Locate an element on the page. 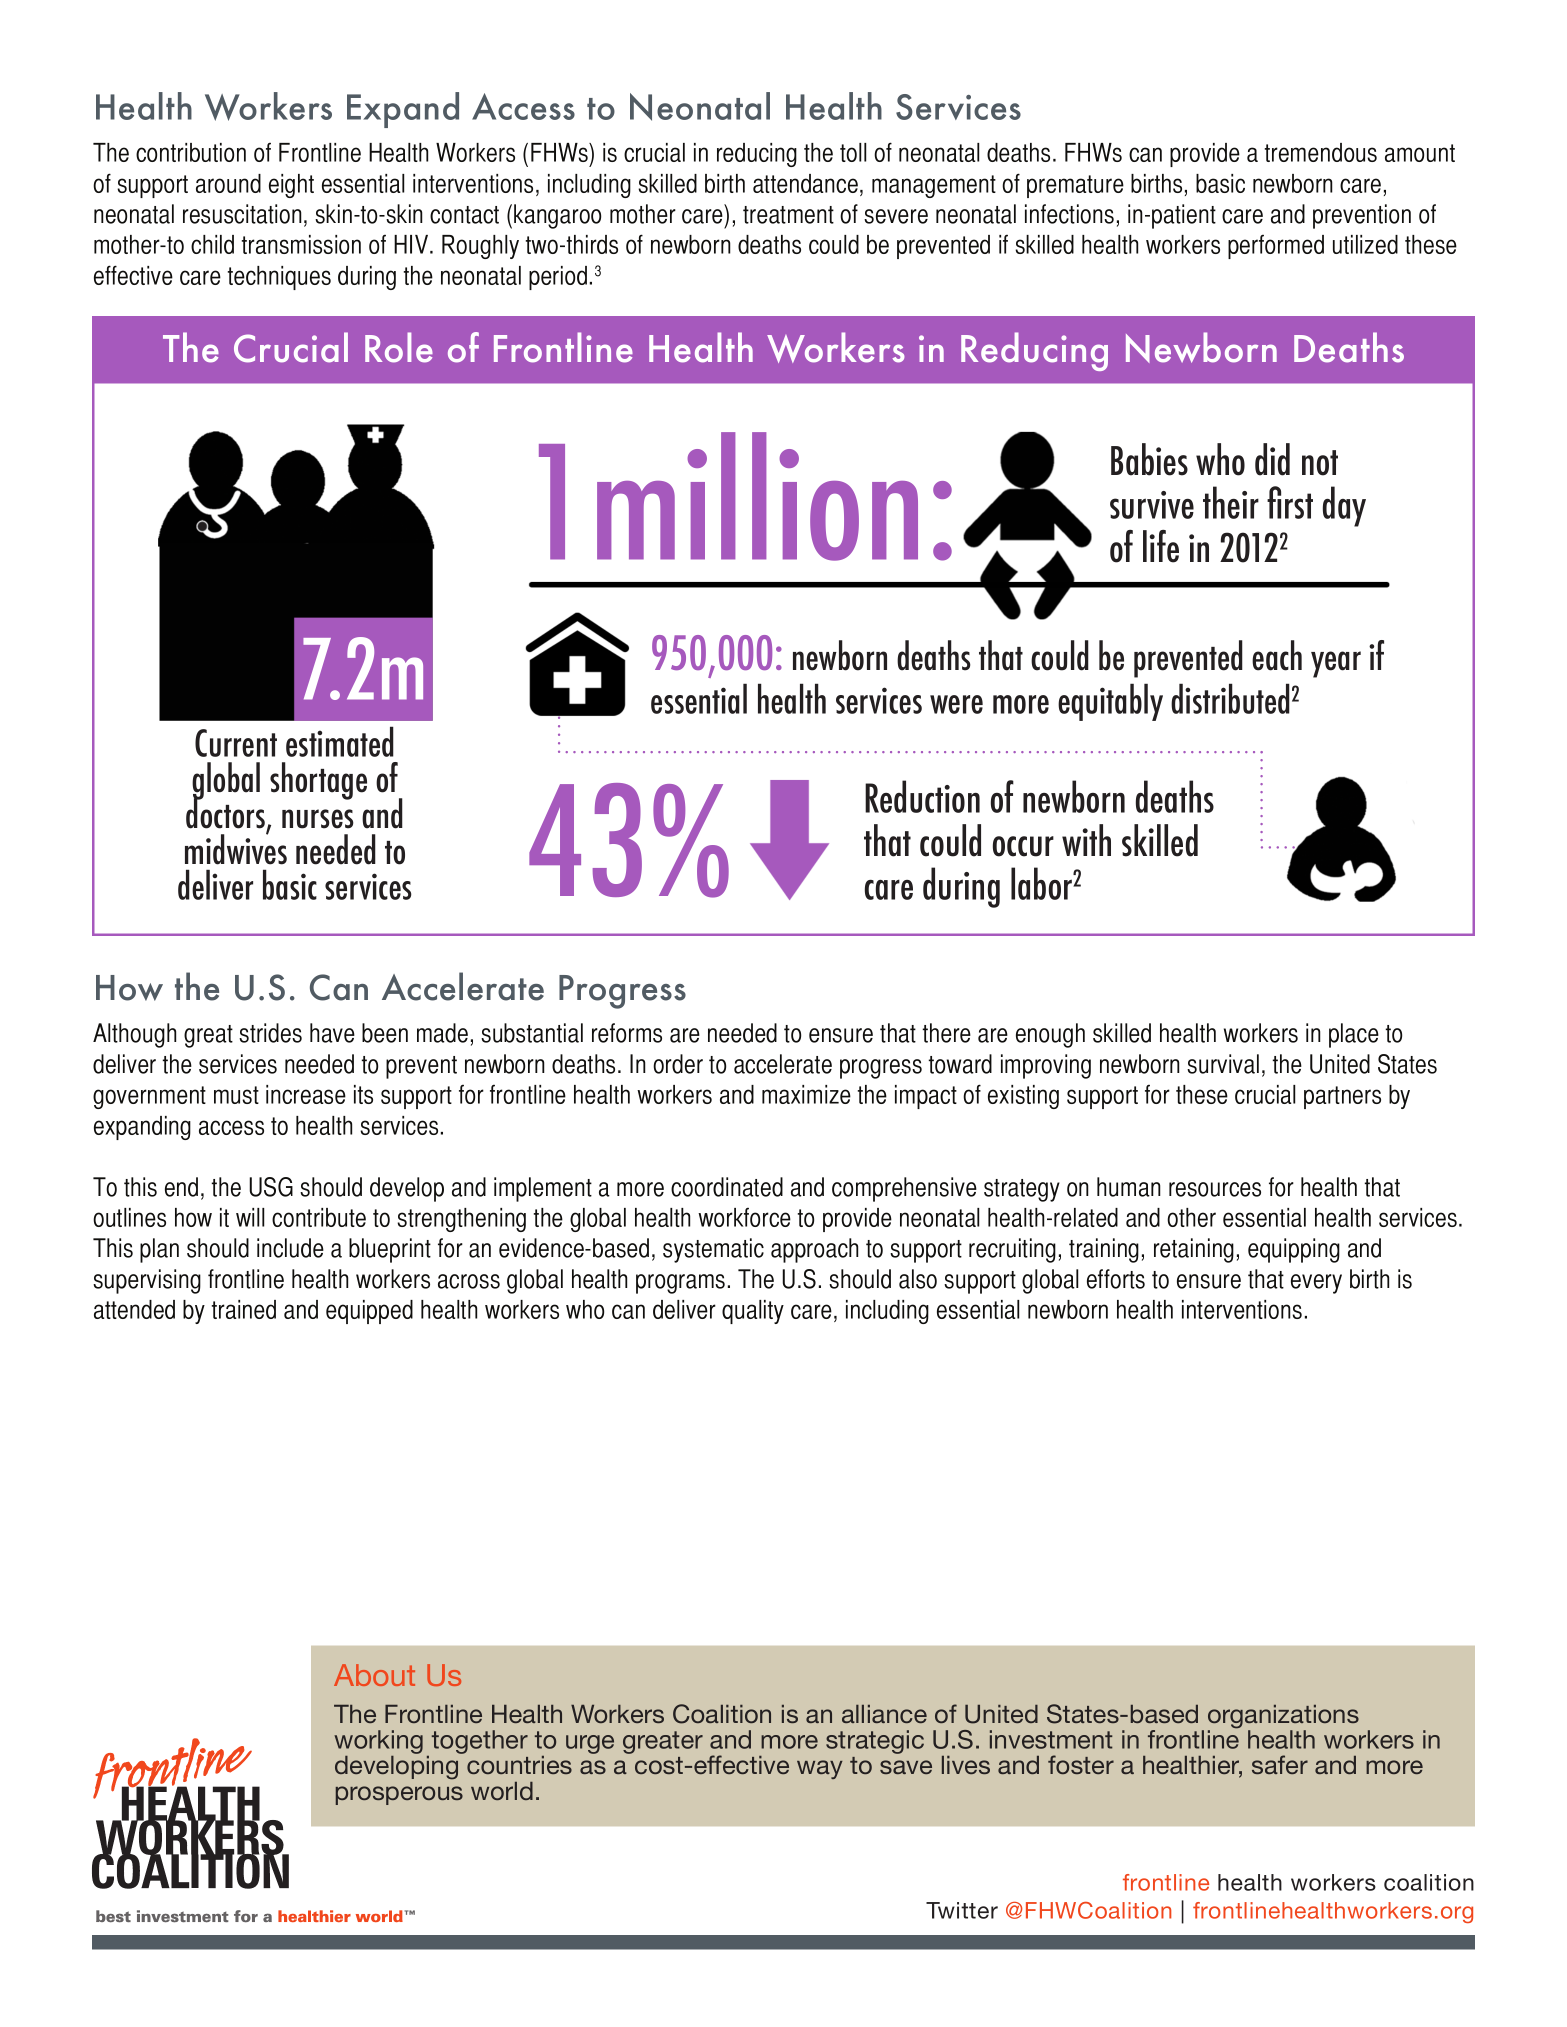 Image resolution: width=1567 pixels, height=2027 pixels. quality is located at coordinates (753, 1312).
